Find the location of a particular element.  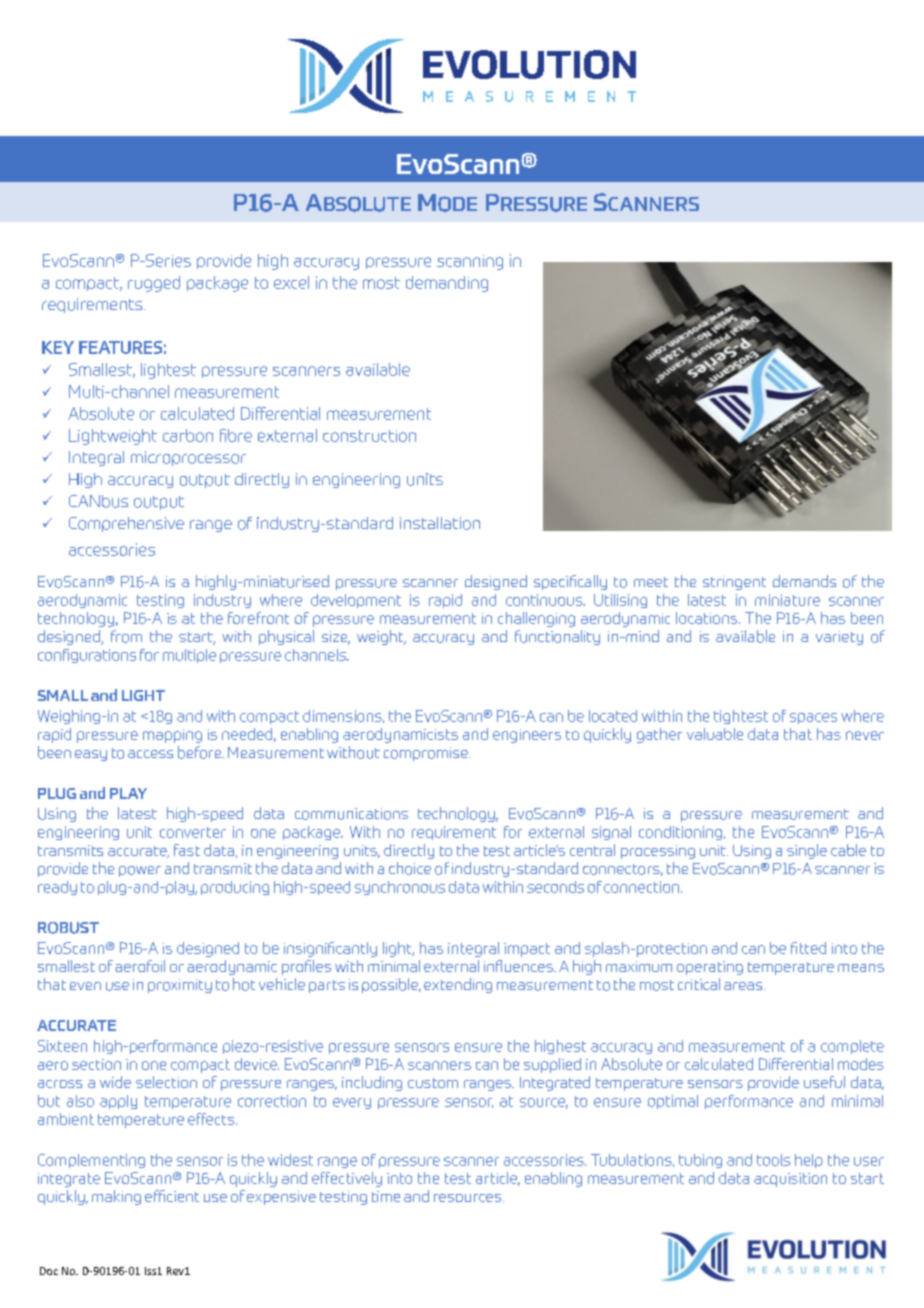

demands is located at coordinates (804, 581).
